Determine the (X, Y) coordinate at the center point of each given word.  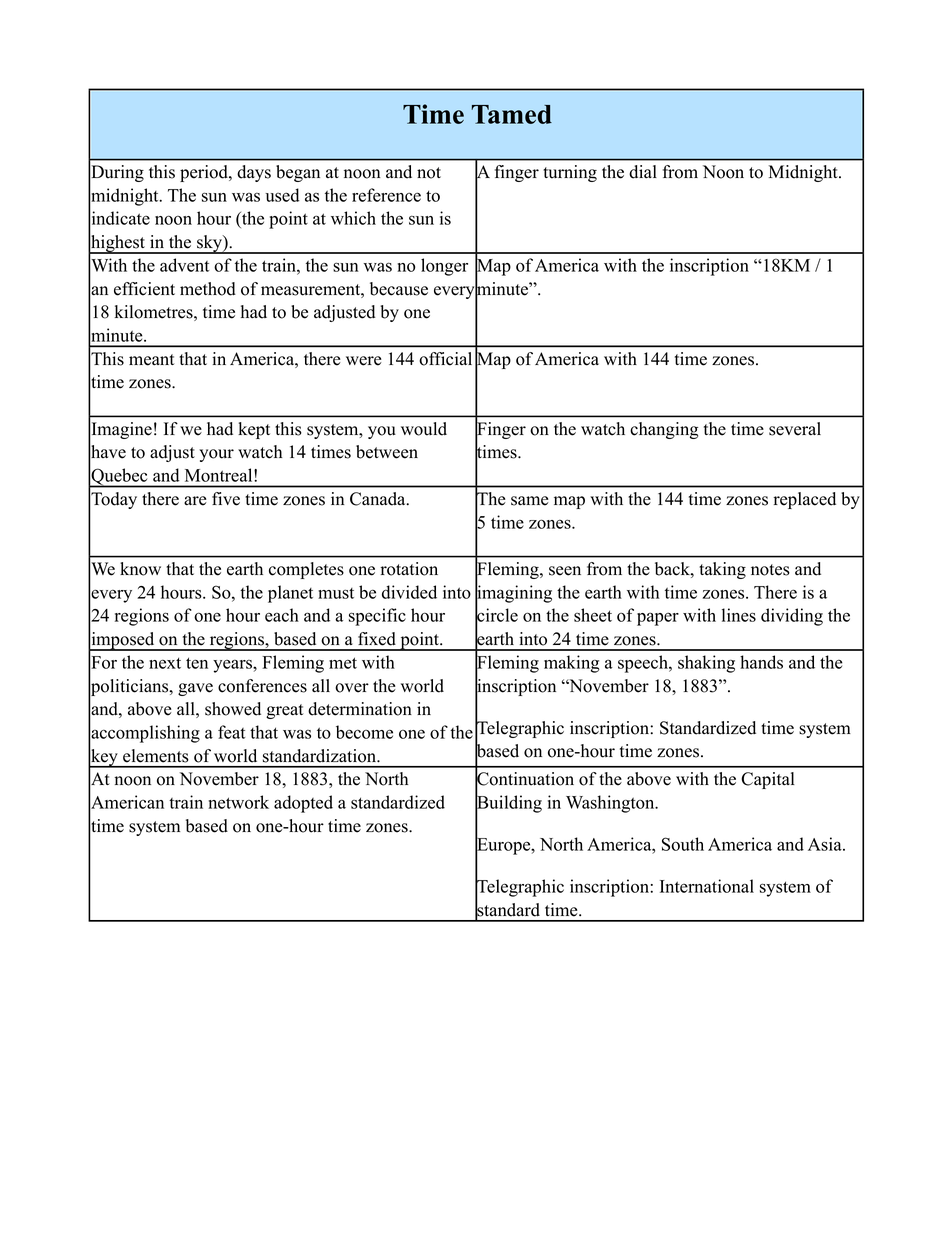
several (795, 429)
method (208, 289)
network (238, 802)
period (205, 173)
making (572, 664)
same (530, 501)
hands (761, 662)
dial (643, 172)
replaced (805, 500)
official (445, 359)
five (226, 499)
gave (195, 689)
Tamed (512, 114)
